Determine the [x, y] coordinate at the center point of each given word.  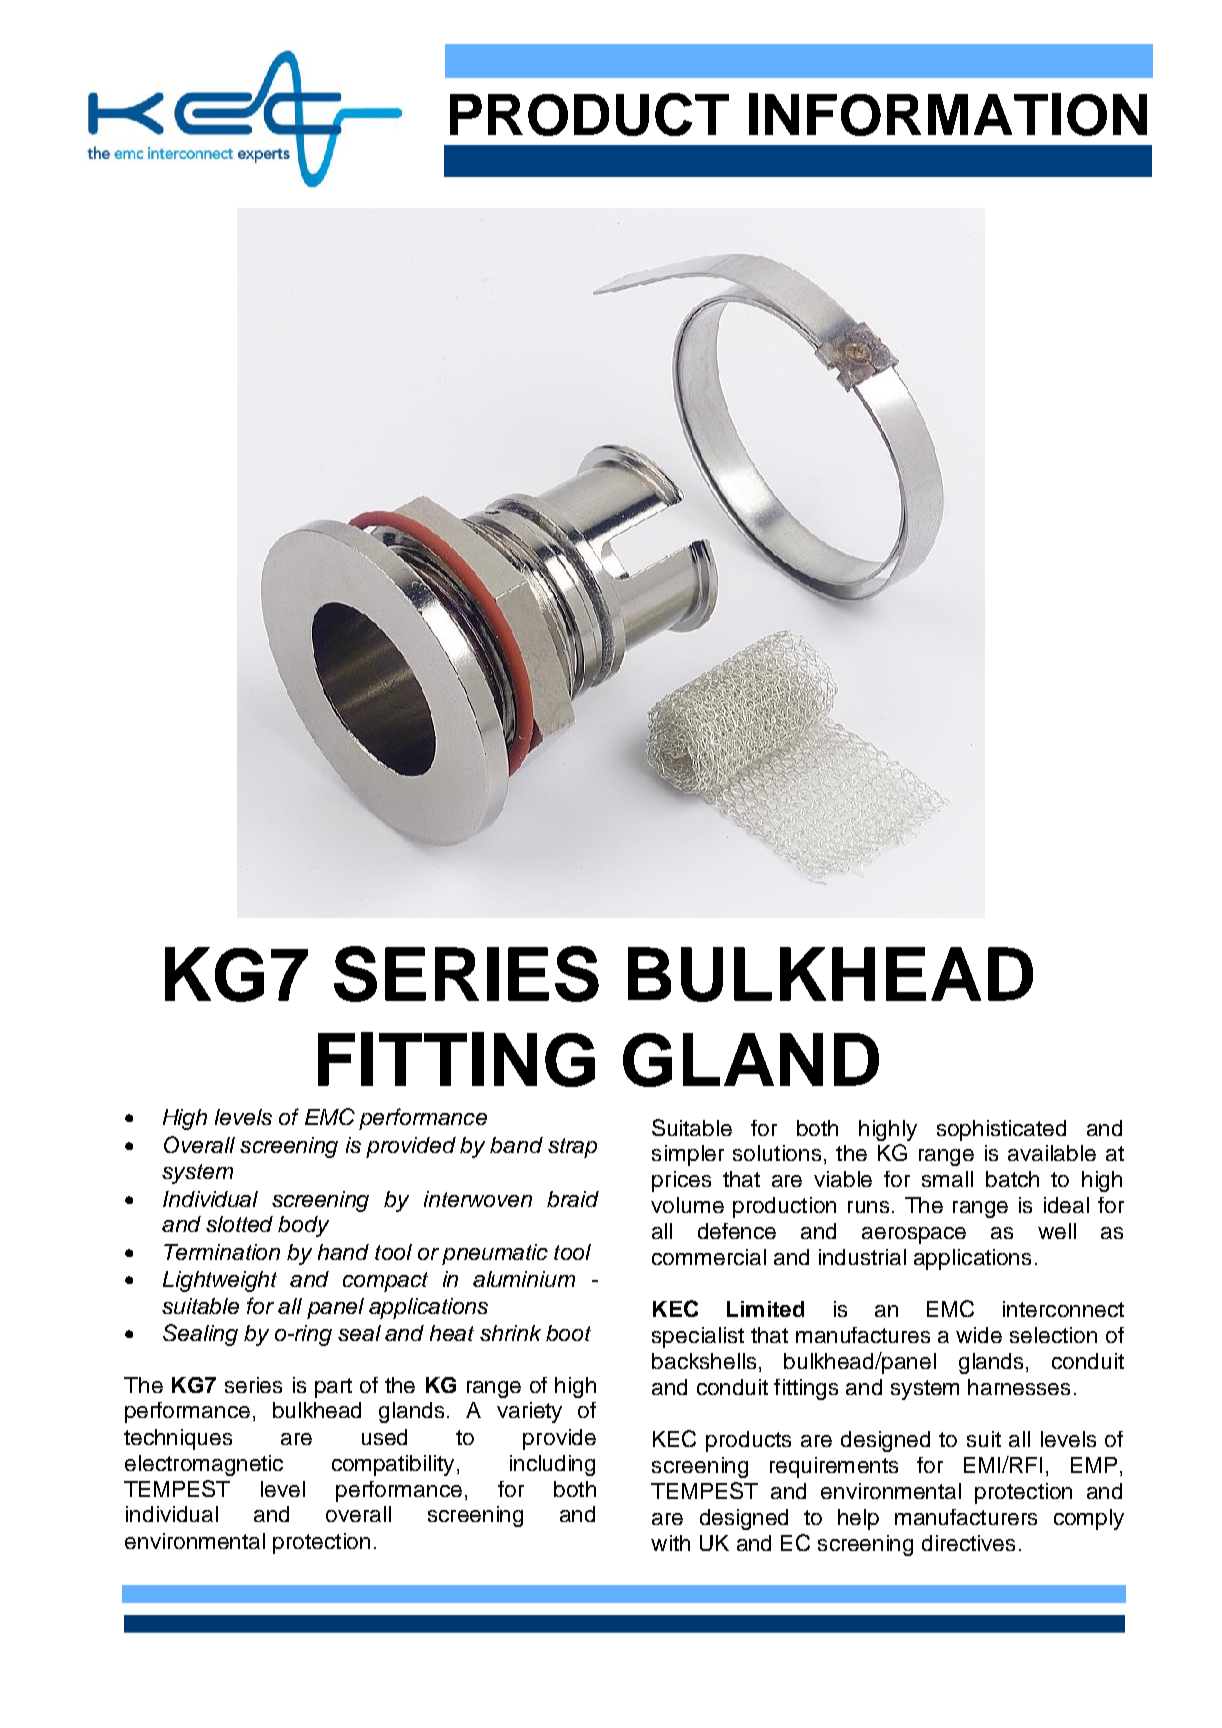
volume [687, 1205]
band [516, 1145]
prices [681, 1181]
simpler [688, 1155]
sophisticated [1001, 1130]
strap [572, 1148]
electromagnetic [204, 1465]
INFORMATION [948, 114]
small [947, 1179]
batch [1012, 1179]
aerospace [914, 1235]
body [303, 1226]
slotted [239, 1224]
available [1052, 1153]
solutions [777, 1153]
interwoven [478, 1199]
